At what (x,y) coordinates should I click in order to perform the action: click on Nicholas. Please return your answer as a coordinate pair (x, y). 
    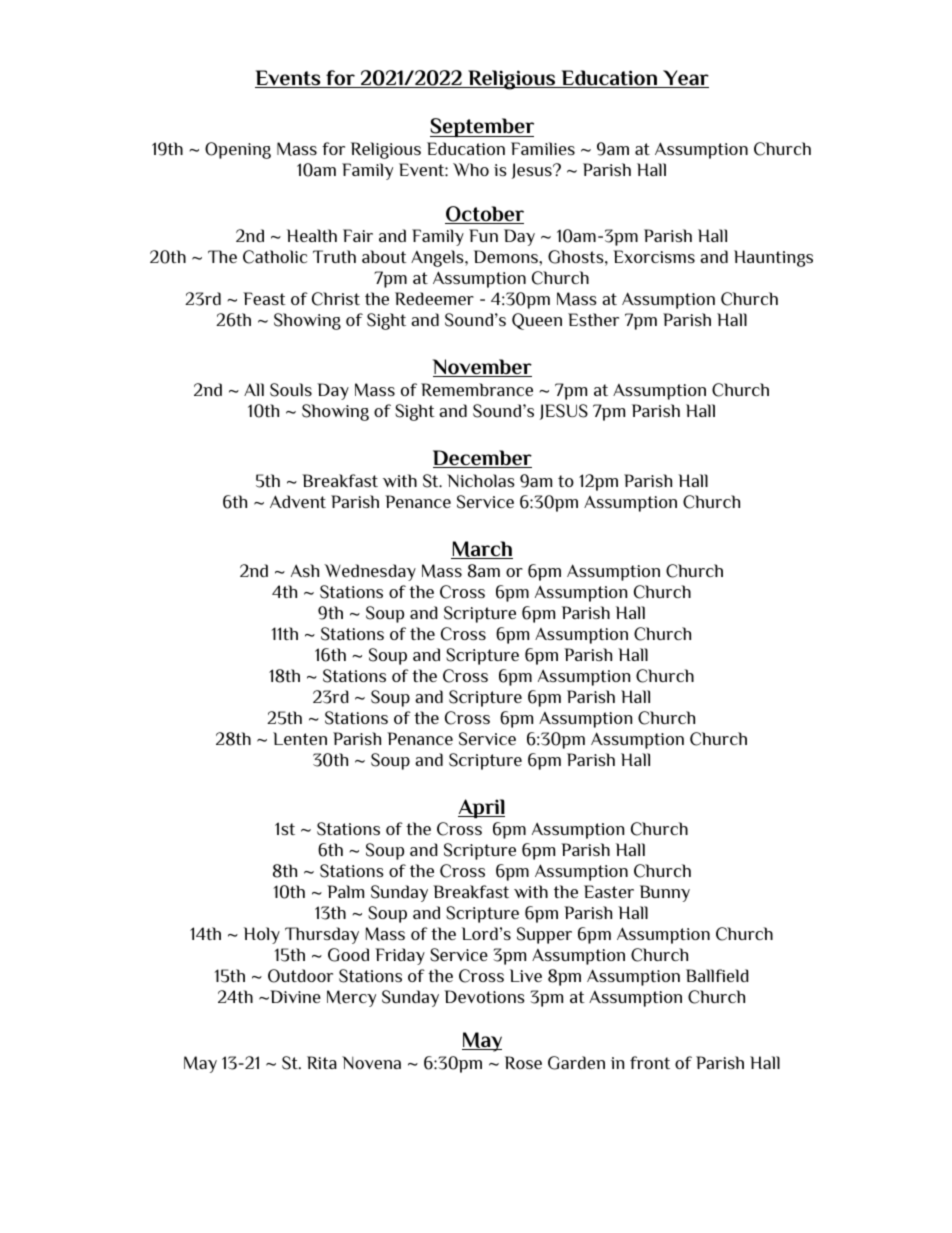
    Looking at the image, I should click on (481, 480).
